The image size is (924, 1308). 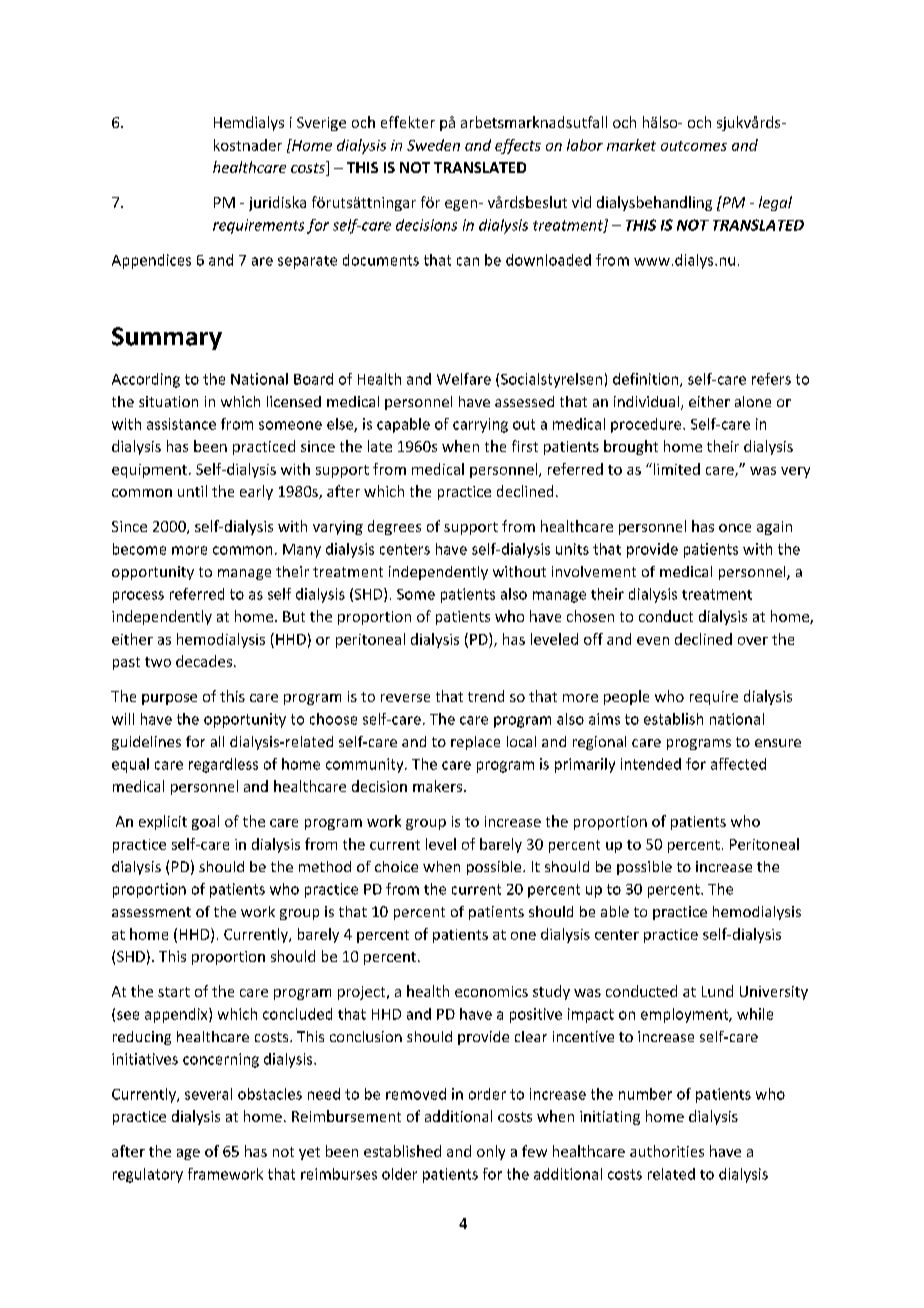 What do you see at coordinates (192, 491) in the screenshot?
I see `until` at bounding box center [192, 491].
